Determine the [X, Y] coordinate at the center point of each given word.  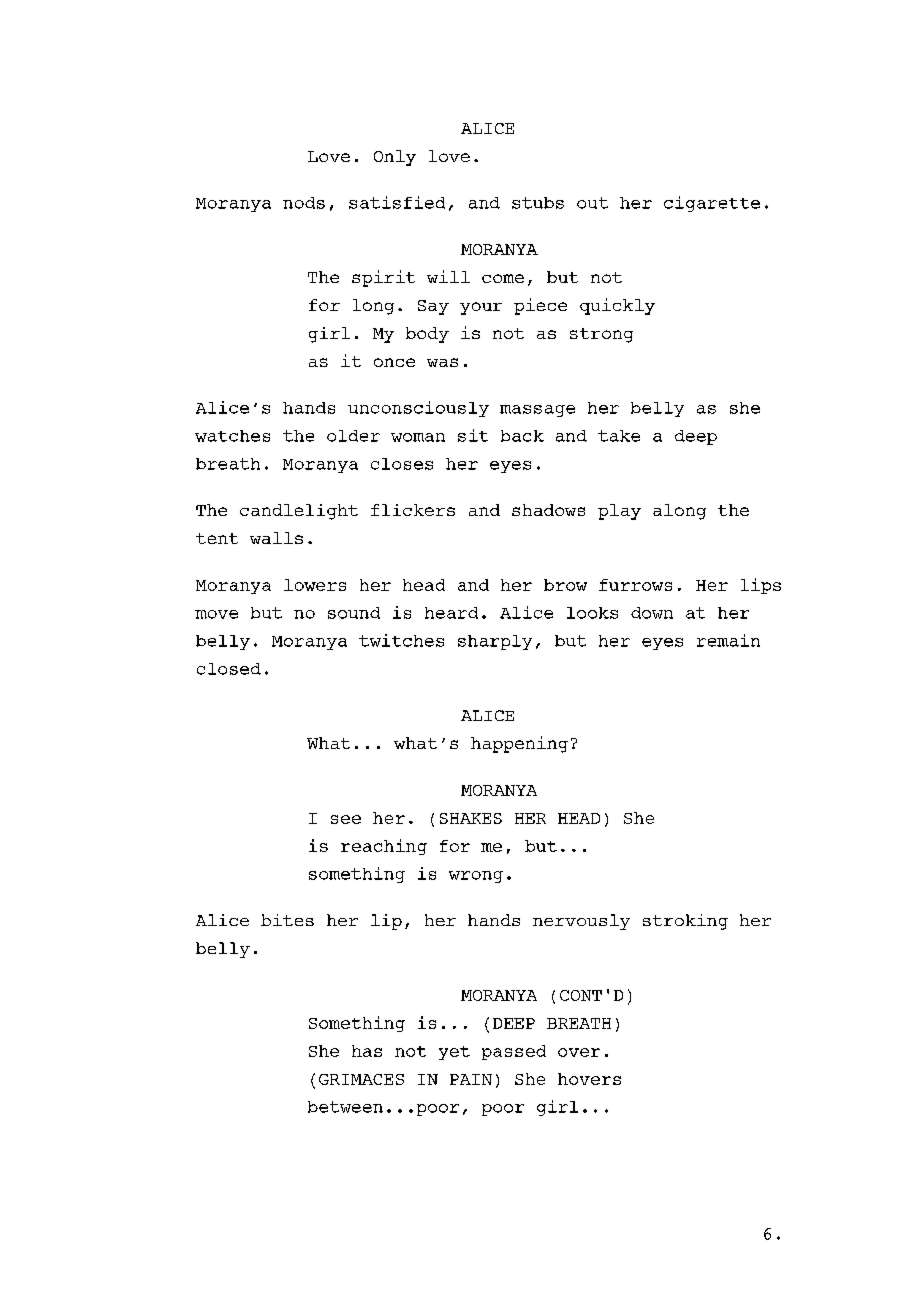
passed [514, 1052]
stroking [685, 922]
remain [728, 640]
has [367, 1051]
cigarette [712, 204]
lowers [315, 585]
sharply [495, 642]
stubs [538, 203]
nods [304, 203]
